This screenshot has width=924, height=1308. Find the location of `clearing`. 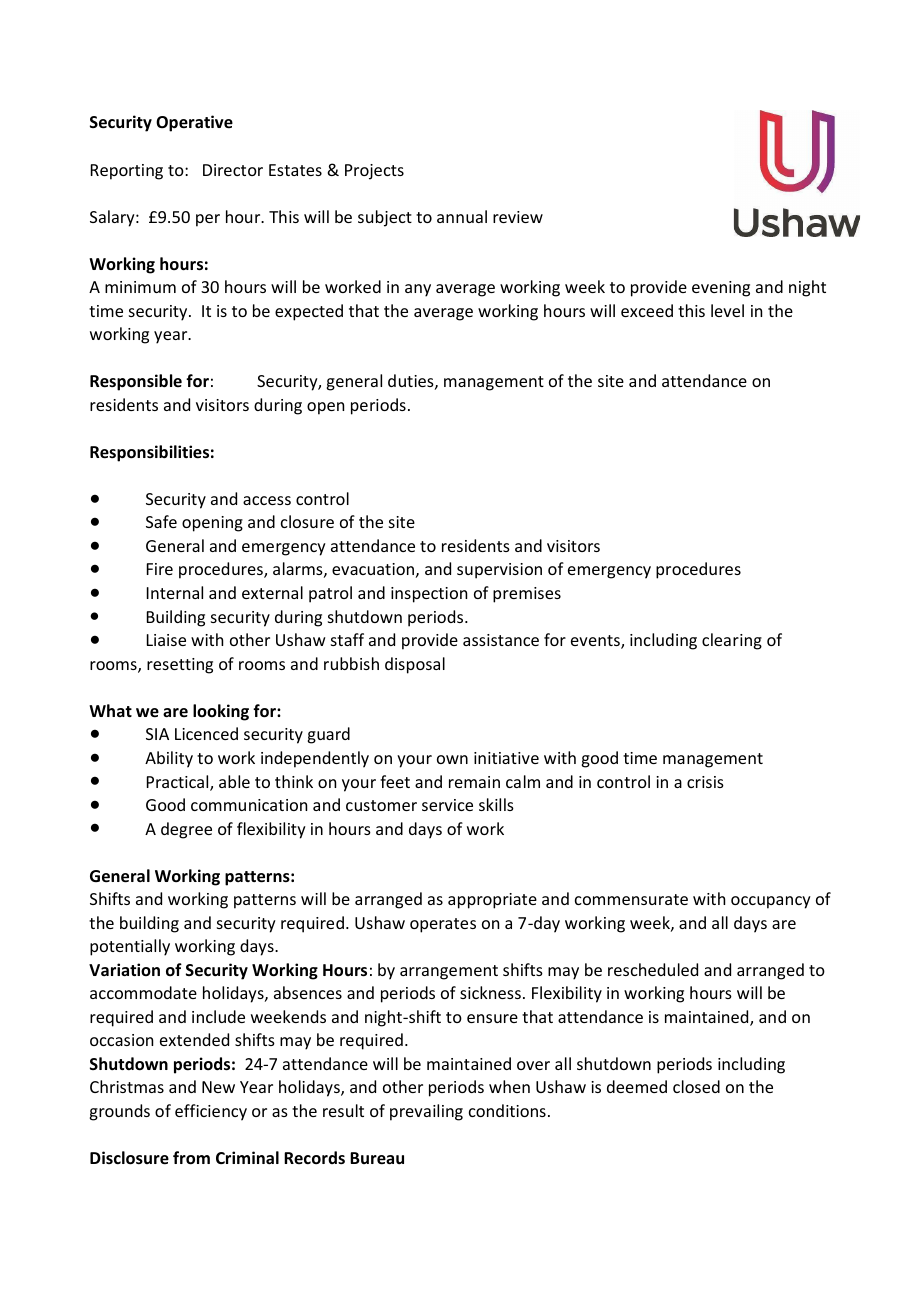

clearing is located at coordinates (732, 641).
